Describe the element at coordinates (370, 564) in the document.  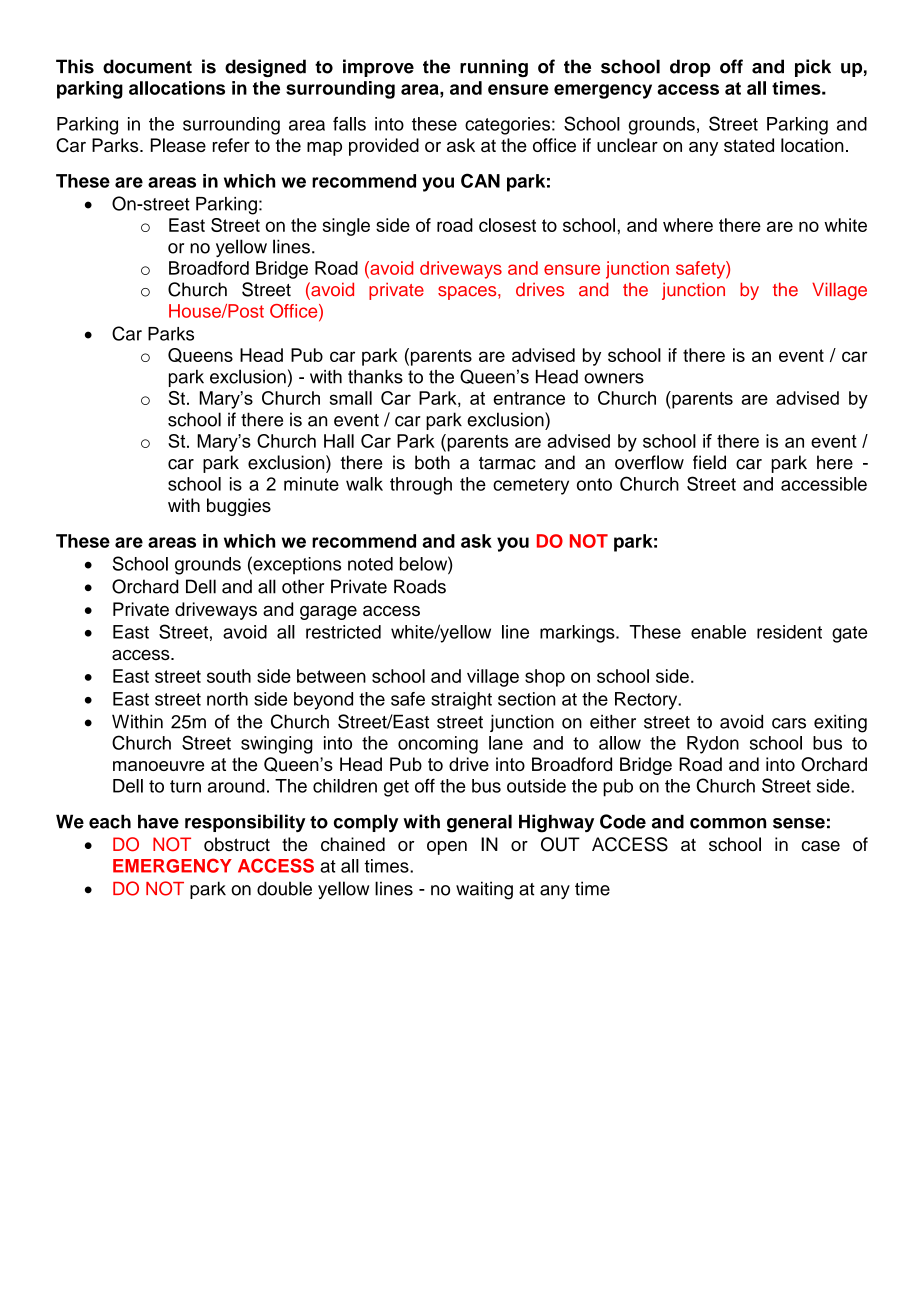
I see `noted` at that location.
